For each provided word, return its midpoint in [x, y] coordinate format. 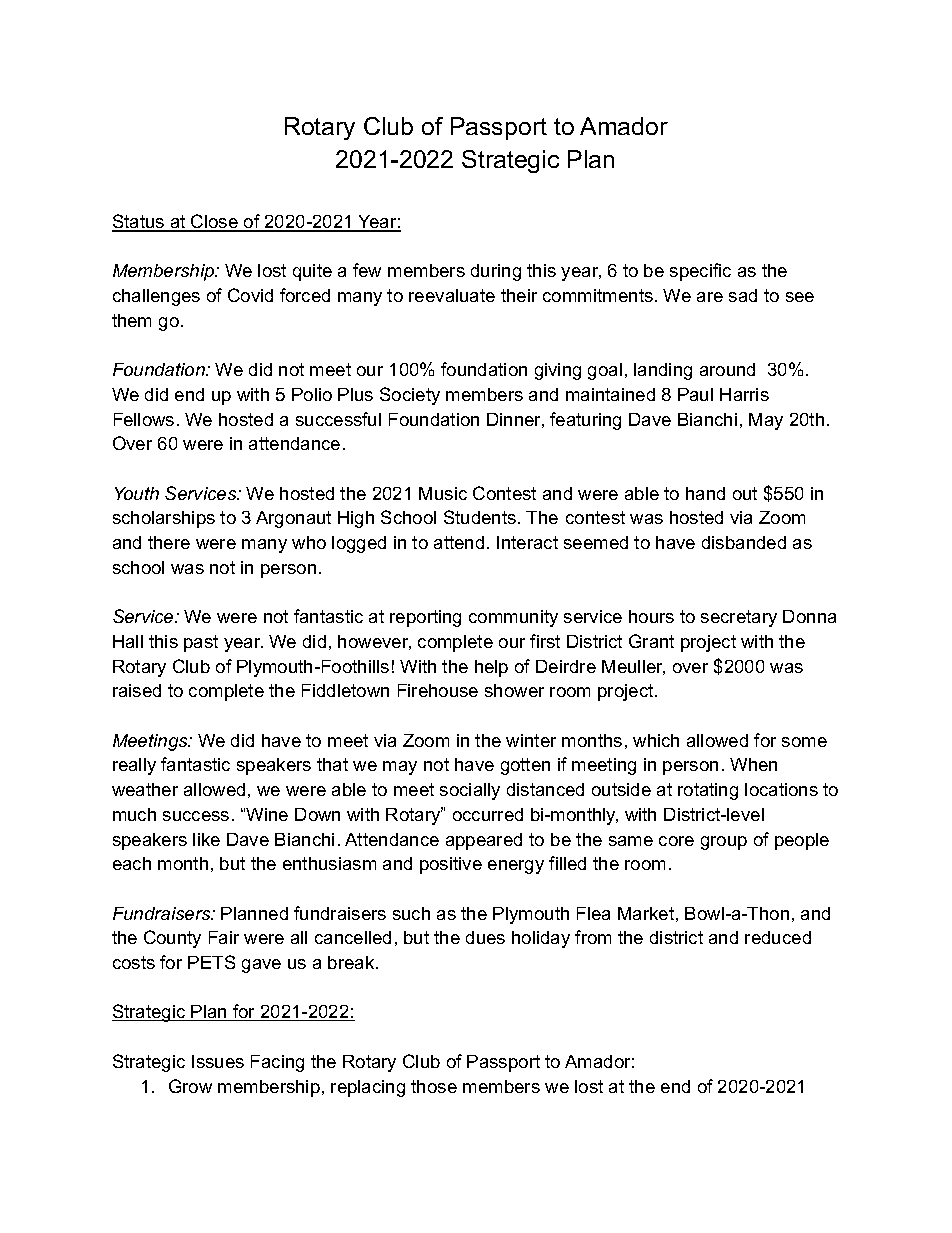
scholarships [164, 519]
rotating [708, 791]
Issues [218, 1061]
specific [700, 272]
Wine [267, 814]
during [496, 272]
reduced [778, 937]
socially [470, 791]
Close [214, 222]
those [434, 1086]
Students [480, 517]
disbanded [744, 542]
